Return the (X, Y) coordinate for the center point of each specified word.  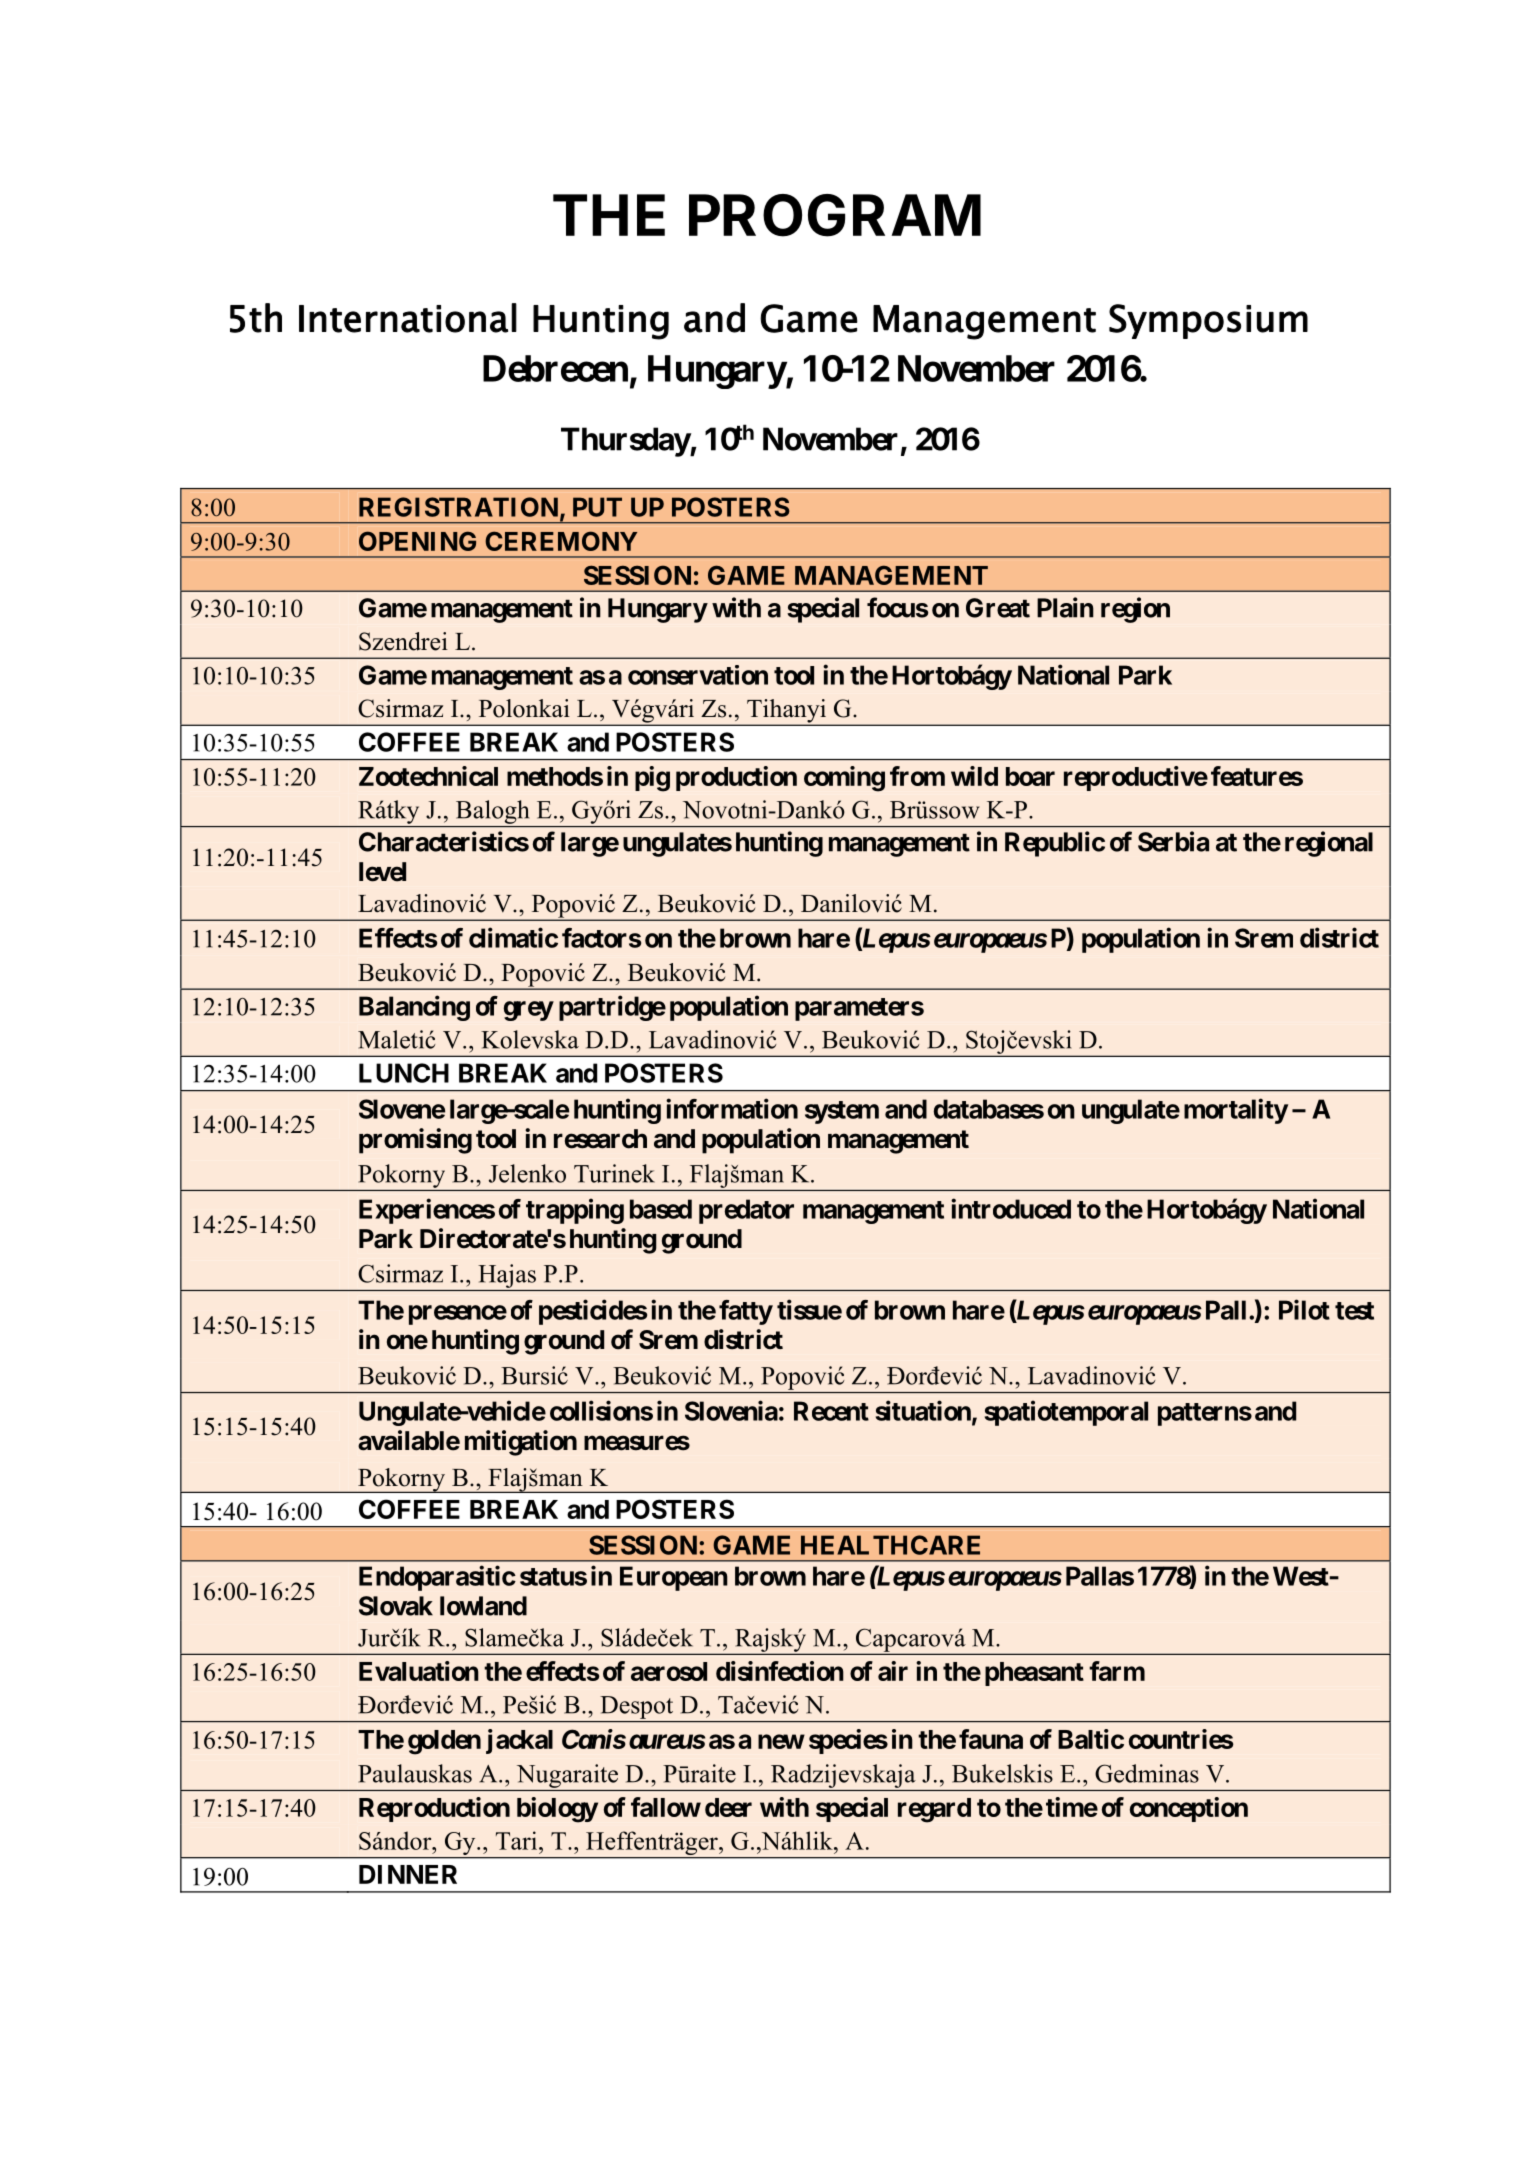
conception (1189, 1809)
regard (934, 1810)
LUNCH (404, 1073)
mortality (1236, 1111)
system (842, 1112)
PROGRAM (835, 215)
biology (557, 1810)
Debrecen (555, 368)
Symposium (1208, 321)
